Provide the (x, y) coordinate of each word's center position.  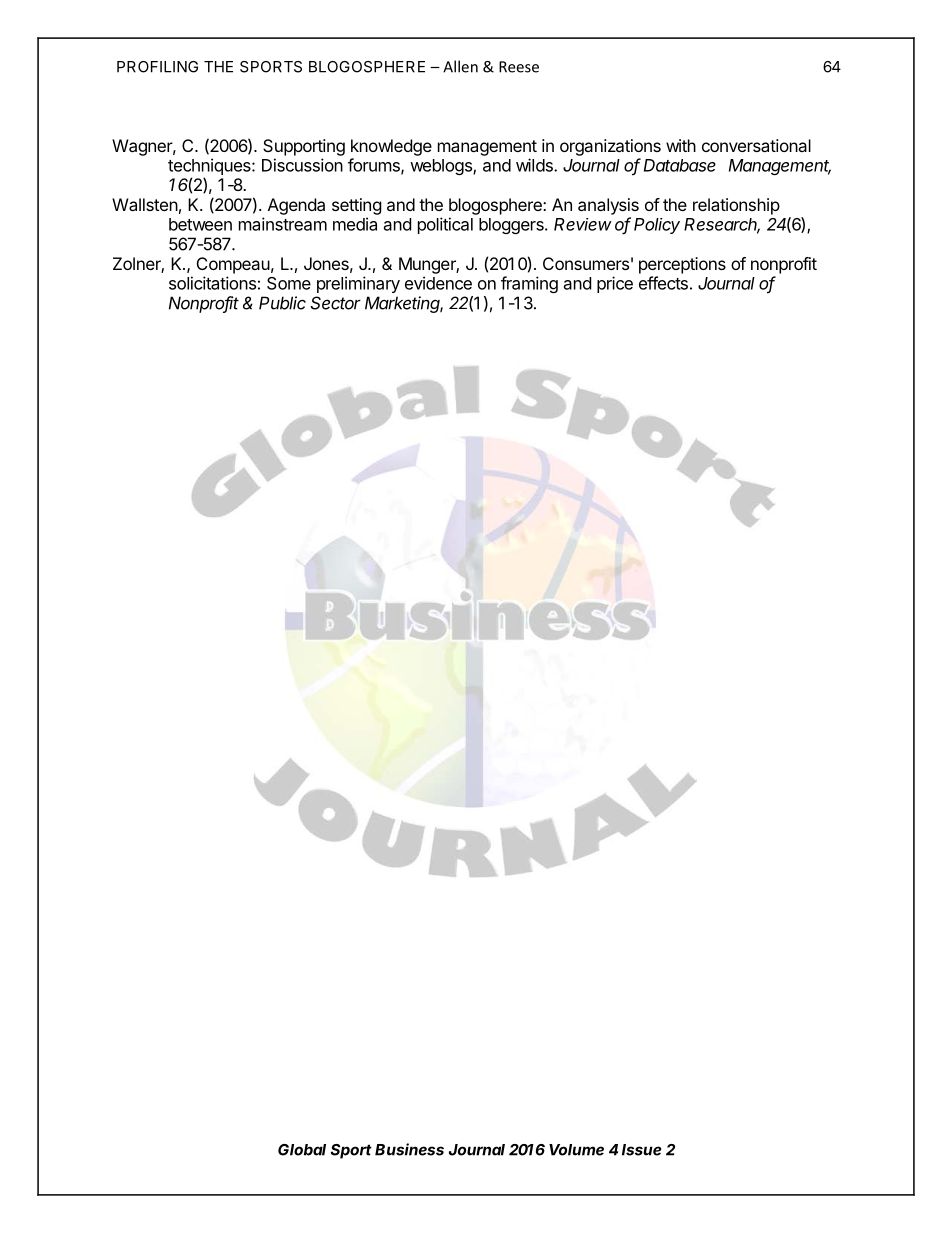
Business (409, 1149)
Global (302, 1150)
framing (529, 284)
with (681, 145)
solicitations (212, 283)
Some (289, 283)
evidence (438, 283)
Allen (460, 66)
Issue (641, 1150)
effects (663, 283)
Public (282, 303)
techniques (210, 168)
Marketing (404, 304)
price (615, 284)
